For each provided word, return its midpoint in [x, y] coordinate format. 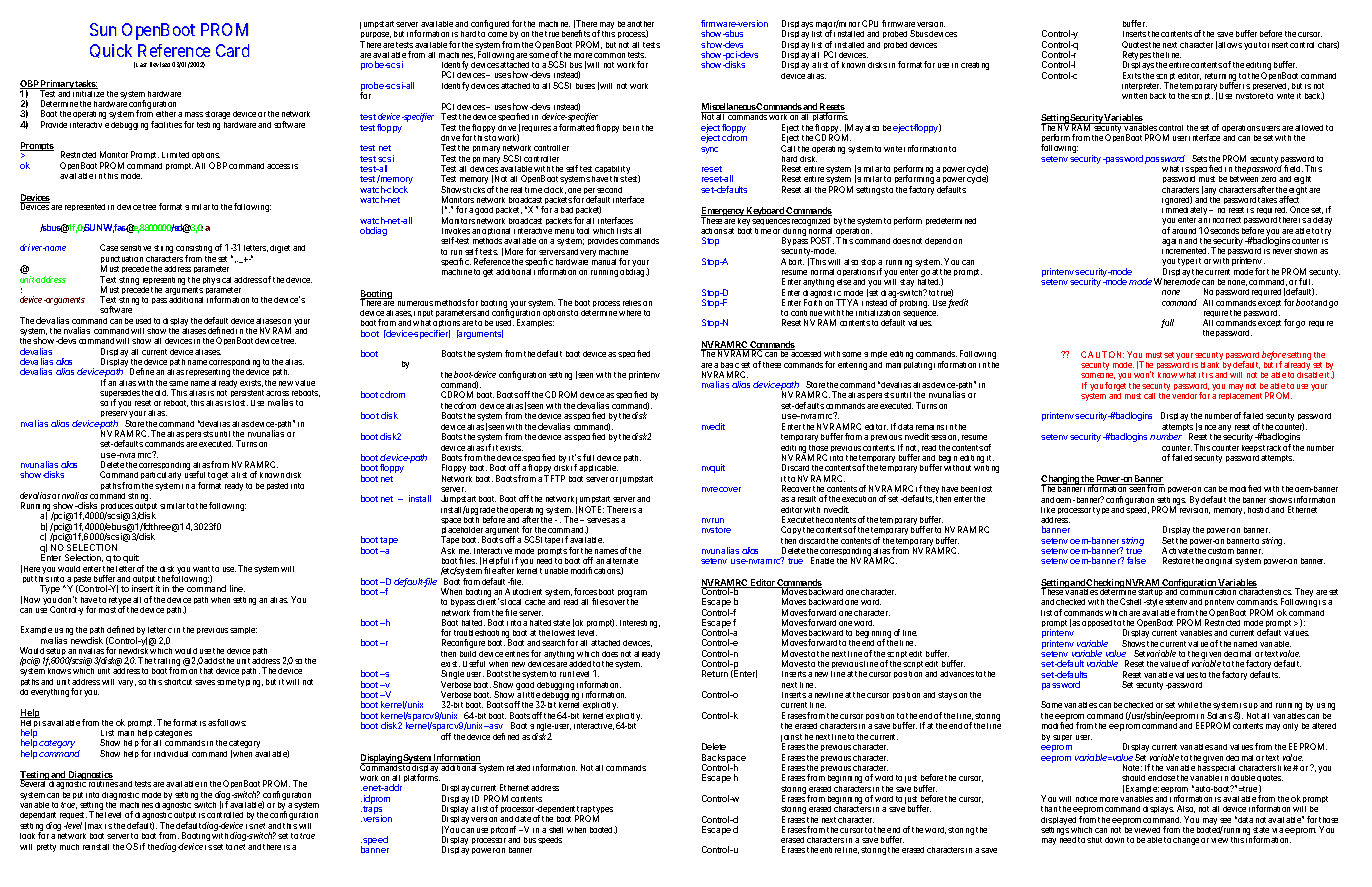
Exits [1132, 75]
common [609, 55]
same [178, 383]
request [73, 817]
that [206, 671]
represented [85, 207]
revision [1194, 509]
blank [1210, 365]
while [1188, 705]
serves [598, 520]
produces [117, 508]
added [580, 664]
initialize [88, 94]
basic [730, 365]
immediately [1186, 212]
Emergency [723, 213]
